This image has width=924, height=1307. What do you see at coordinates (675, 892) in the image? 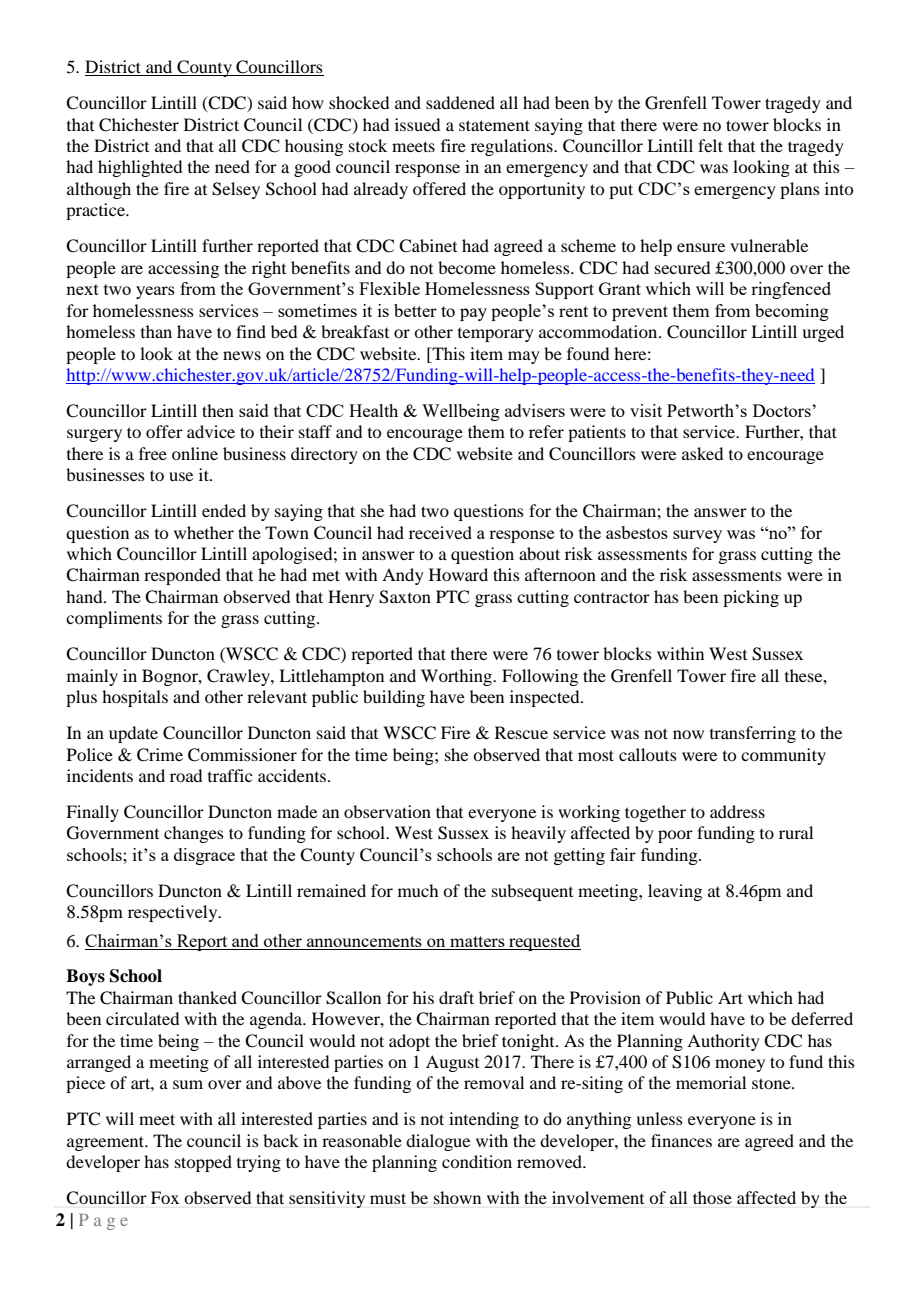
I see `leaving` at bounding box center [675, 892].
